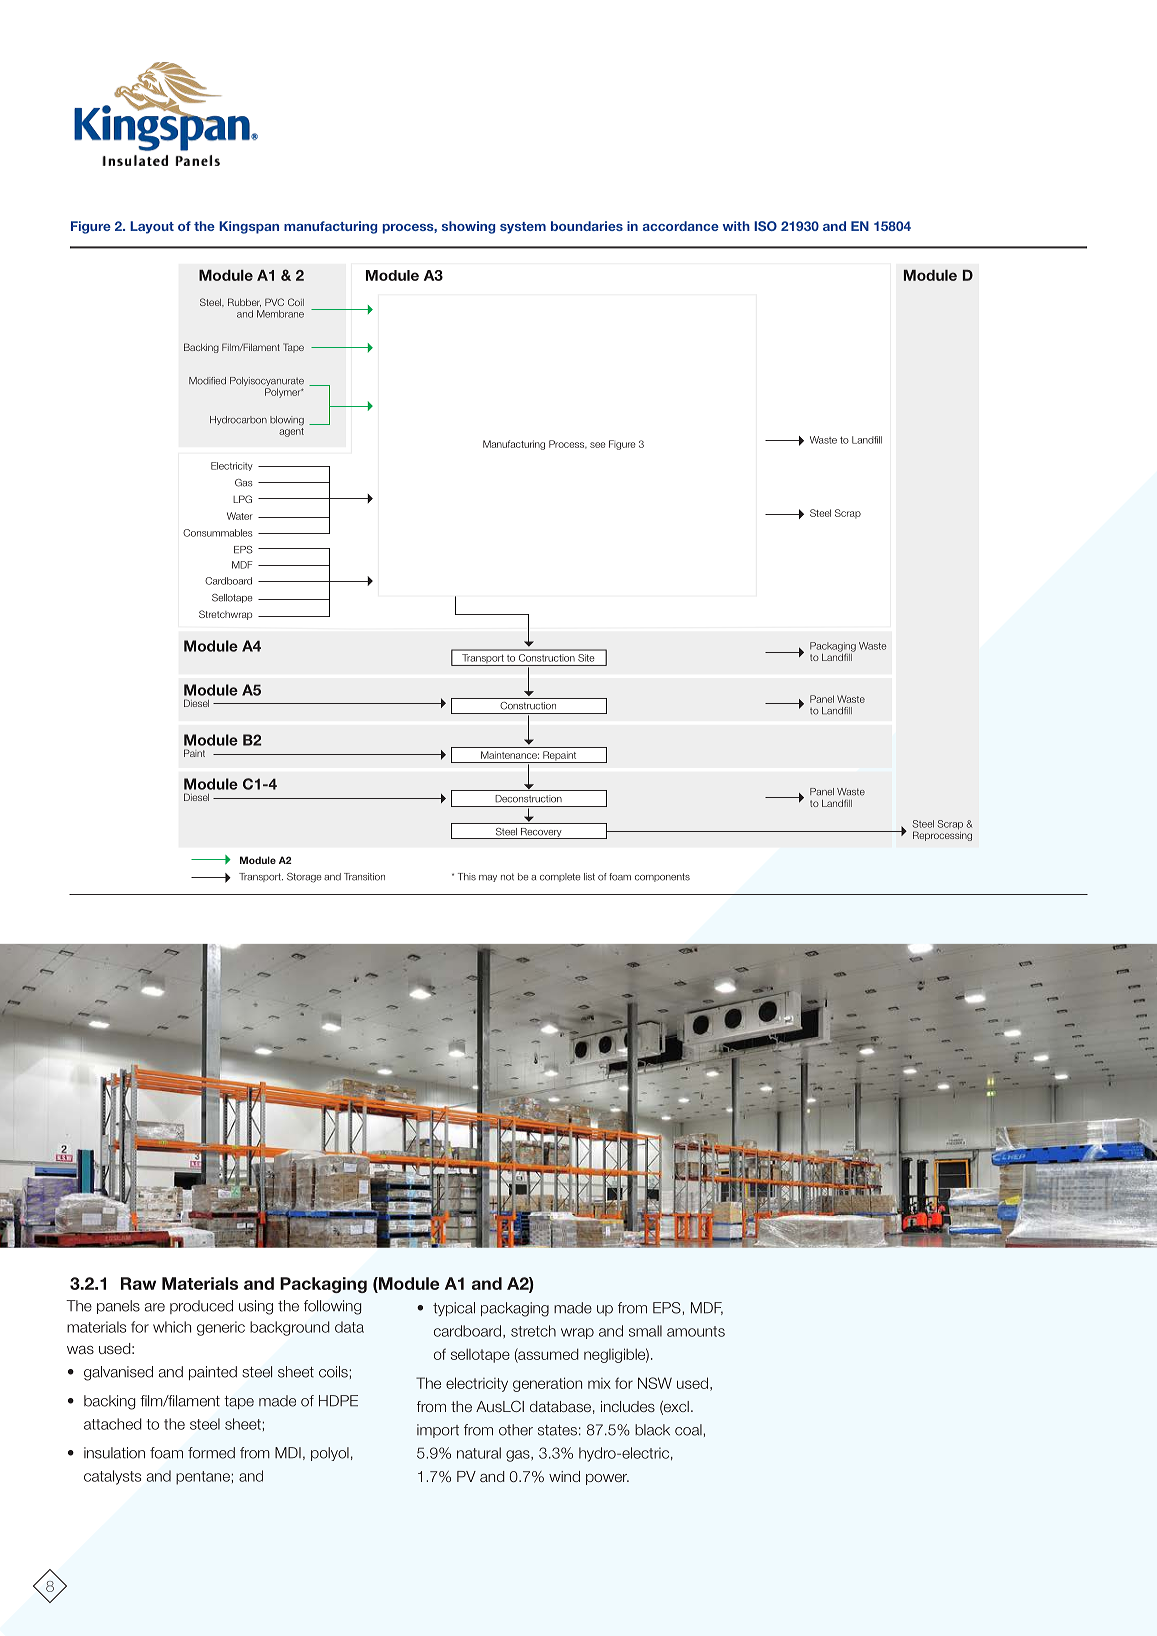 Image resolution: width=1157 pixels, height=1636 pixels. I want to click on Storage, so click(304, 878).
